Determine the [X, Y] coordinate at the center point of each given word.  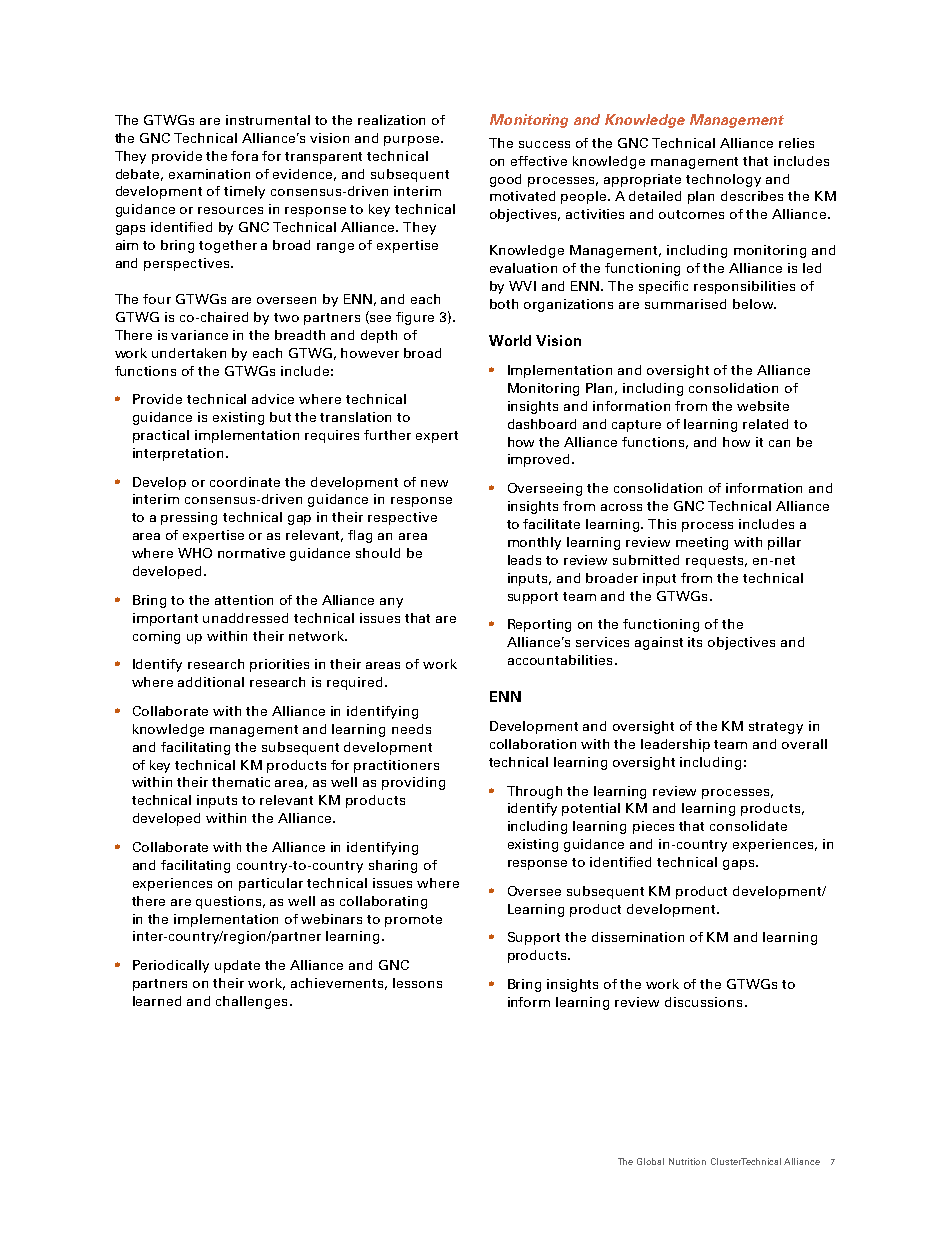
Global [650, 1161]
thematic [241, 782]
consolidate [748, 826]
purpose [413, 141]
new [434, 483]
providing [413, 783]
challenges [251, 1002]
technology [723, 180]
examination [209, 174]
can [779, 443]
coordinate [245, 482]
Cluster [727, 1161]
